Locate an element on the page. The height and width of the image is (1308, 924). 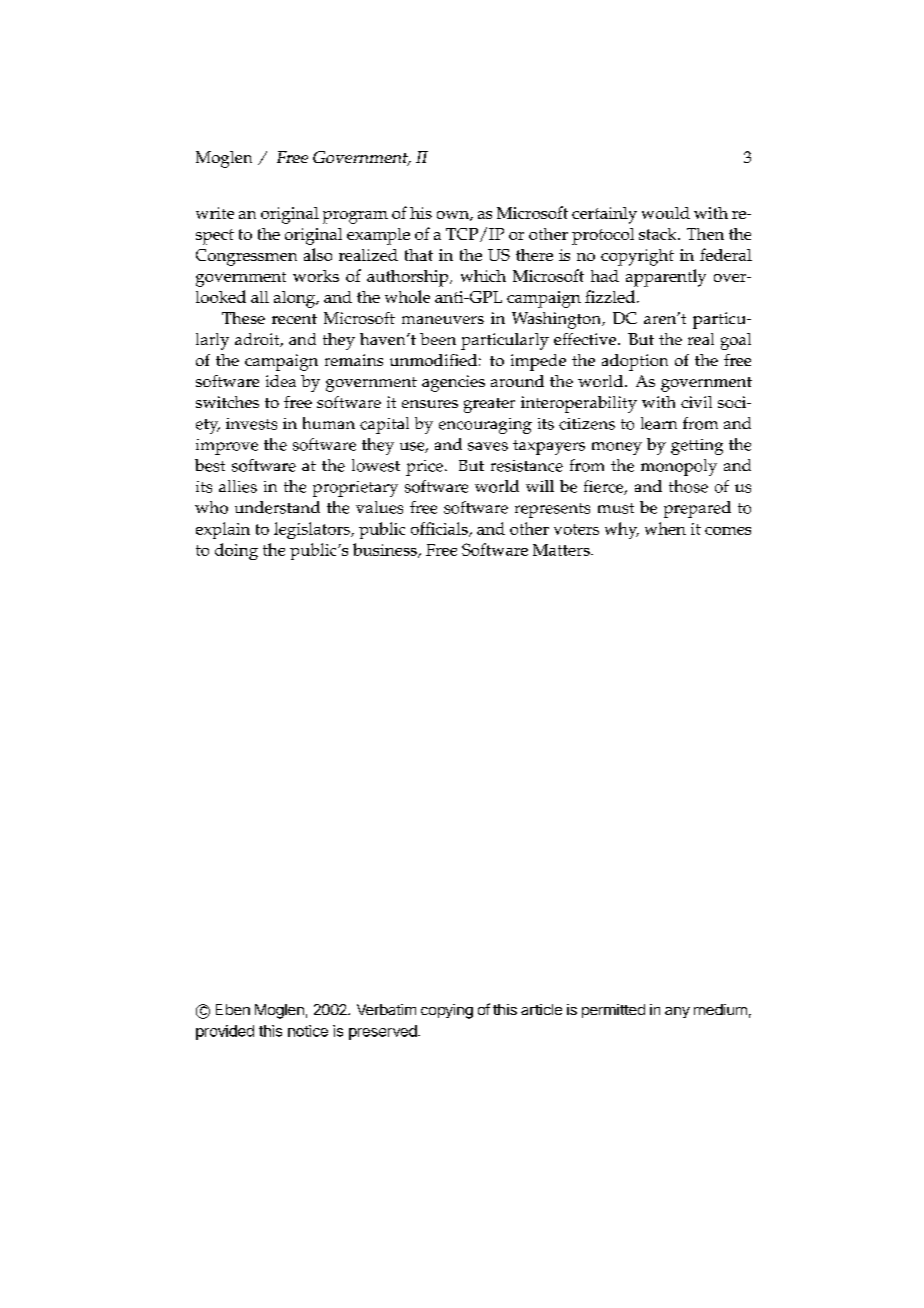
doing is located at coordinates (236, 551).
